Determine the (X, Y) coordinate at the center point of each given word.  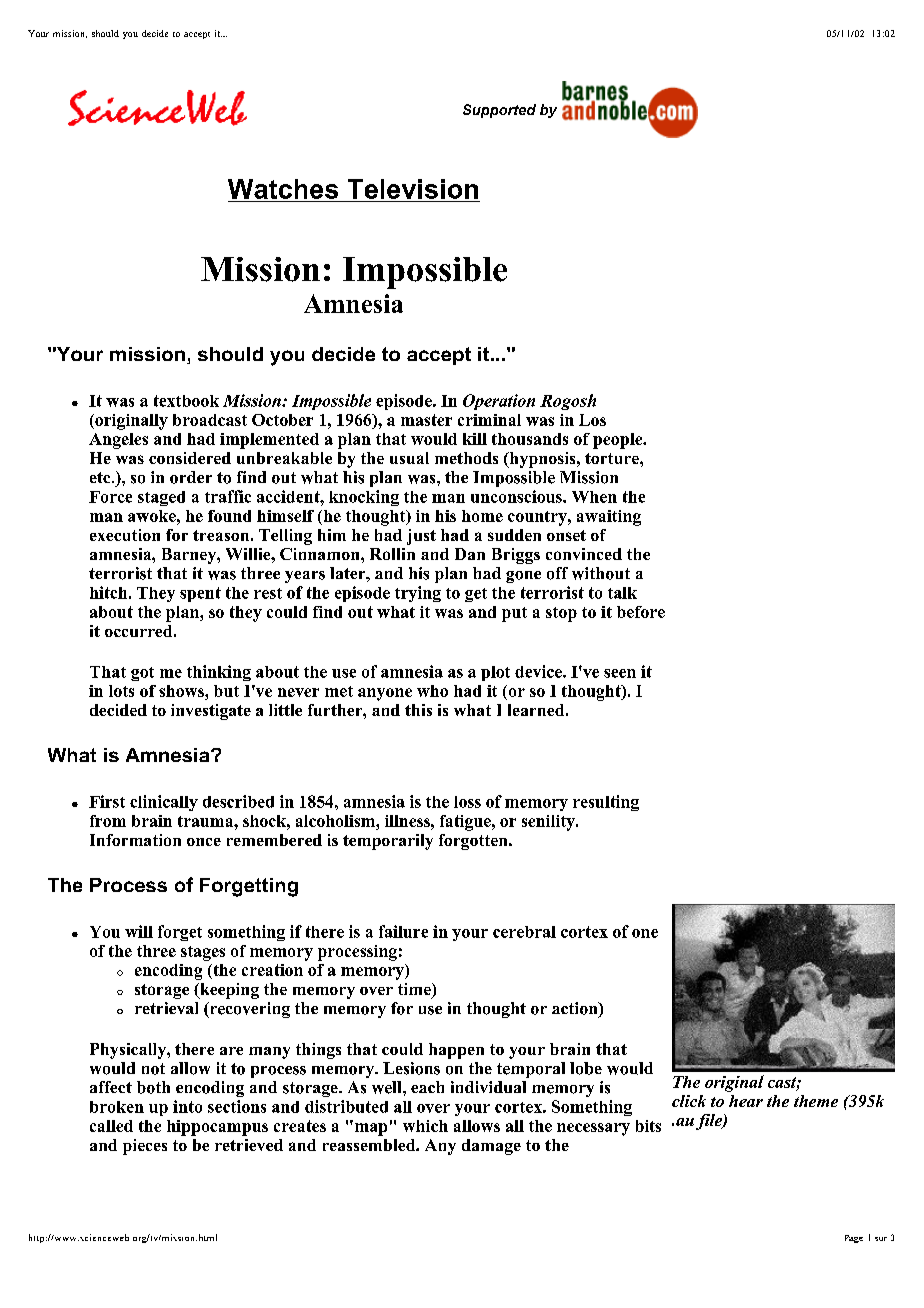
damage (491, 1147)
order (191, 477)
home (482, 516)
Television (413, 189)
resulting (606, 803)
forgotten (474, 842)
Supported (499, 111)
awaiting (609, 518)
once (204, 842)
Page (854, 1239)
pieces (145, 1147)
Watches (283, 189)
